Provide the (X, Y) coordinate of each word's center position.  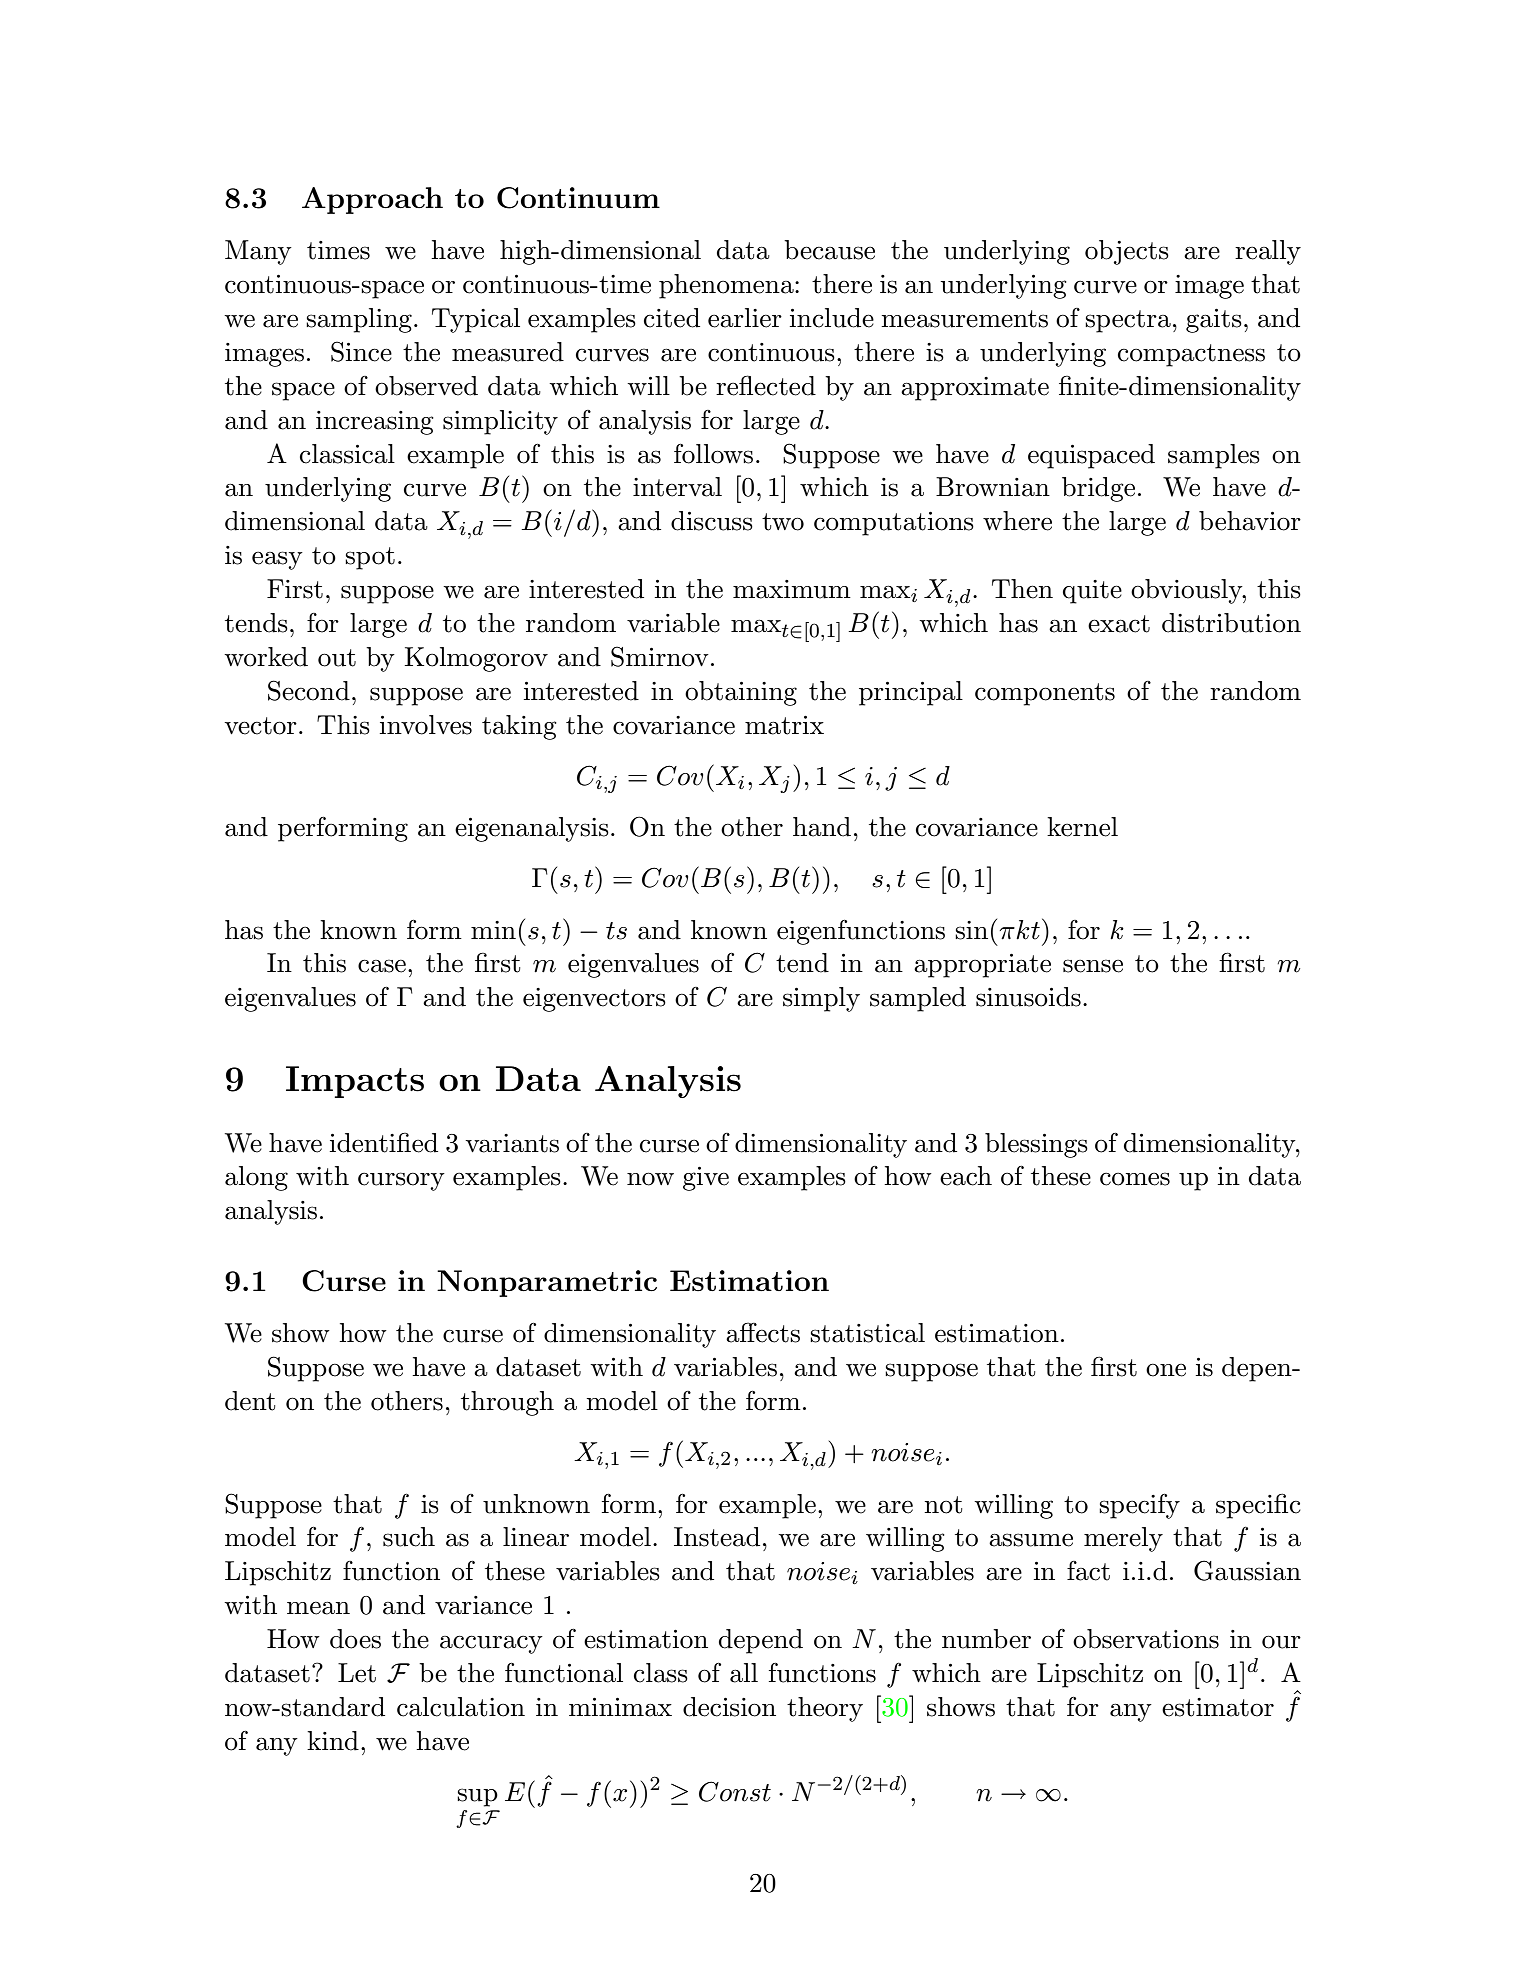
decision (729, 1707)
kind (333, 1741)
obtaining (741, 693)
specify (1139, 1506)
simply (821, 999)
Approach (372, 200)
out (337, 658)
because (829, 250)
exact (1119, 624)
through (507, 1403)
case (382, 966)
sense (1093, 966)
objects (1127, 252)
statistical (867, 1333)
